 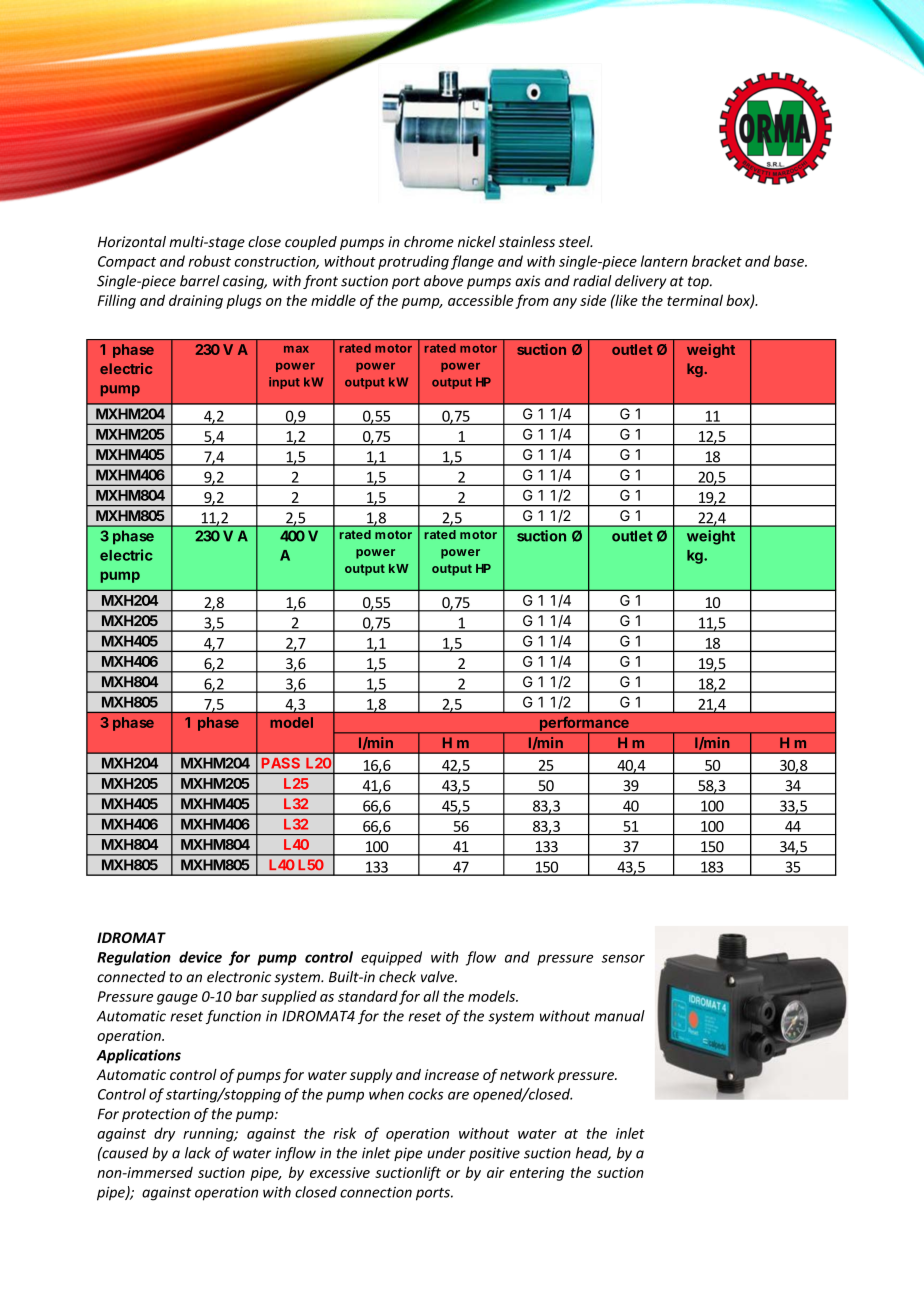 I want to click on terminal, so click(x=695, y=300).
